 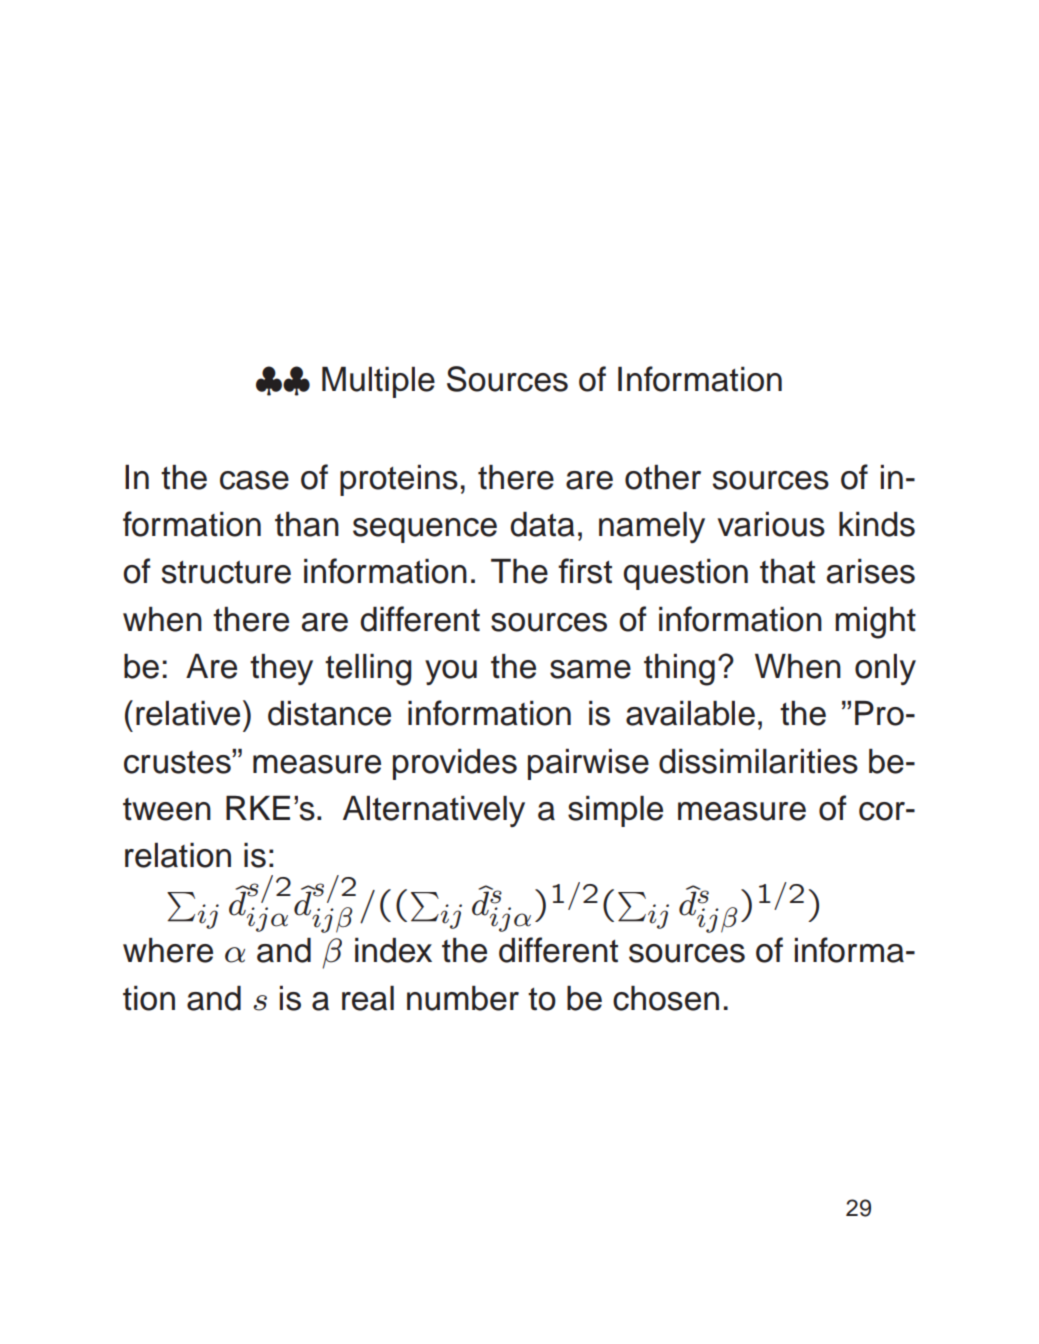 I want to click on only, so click(x=885, y=669).
